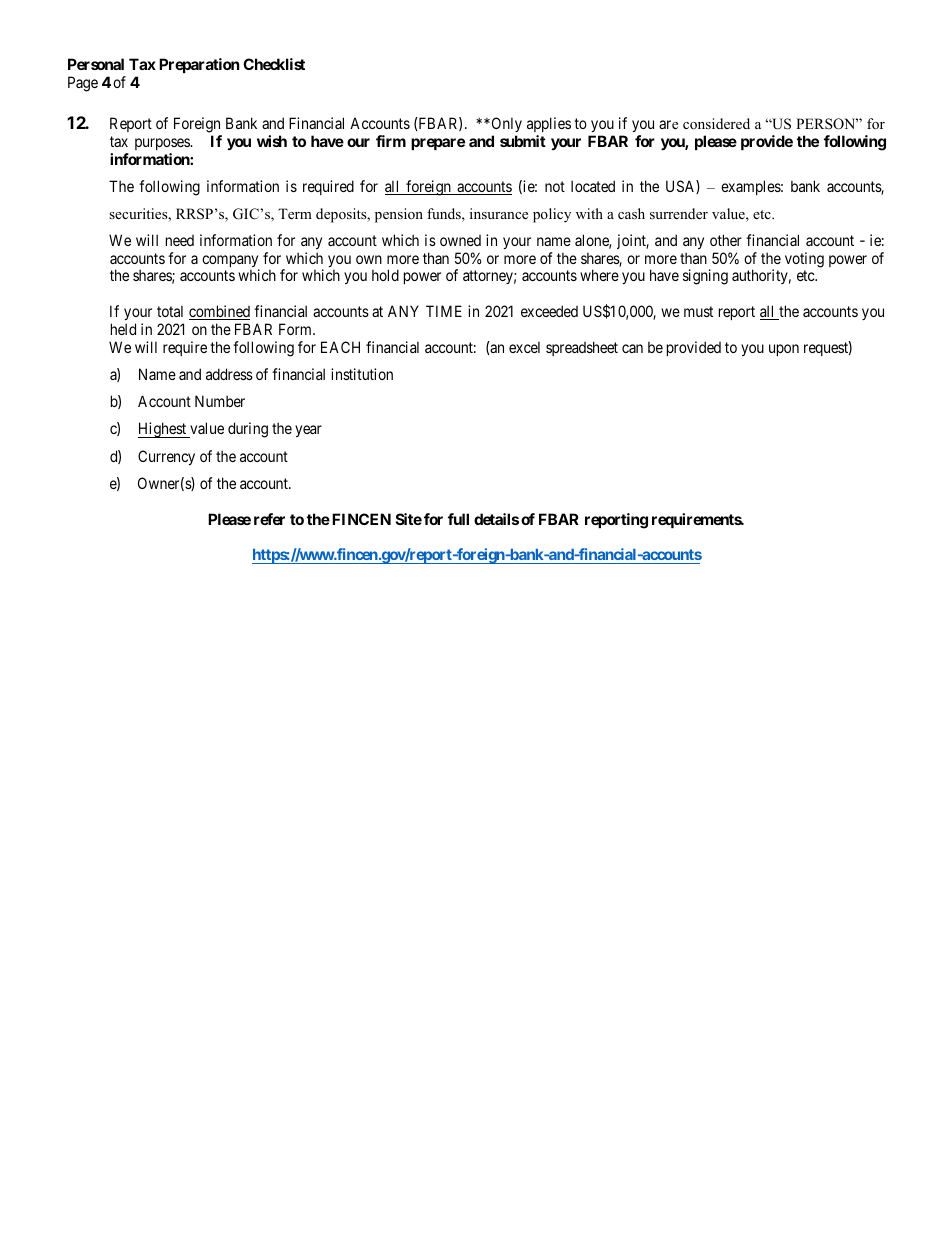 This page has width=952, height=1233. I want to click on Preparation, so click(199, 65).
